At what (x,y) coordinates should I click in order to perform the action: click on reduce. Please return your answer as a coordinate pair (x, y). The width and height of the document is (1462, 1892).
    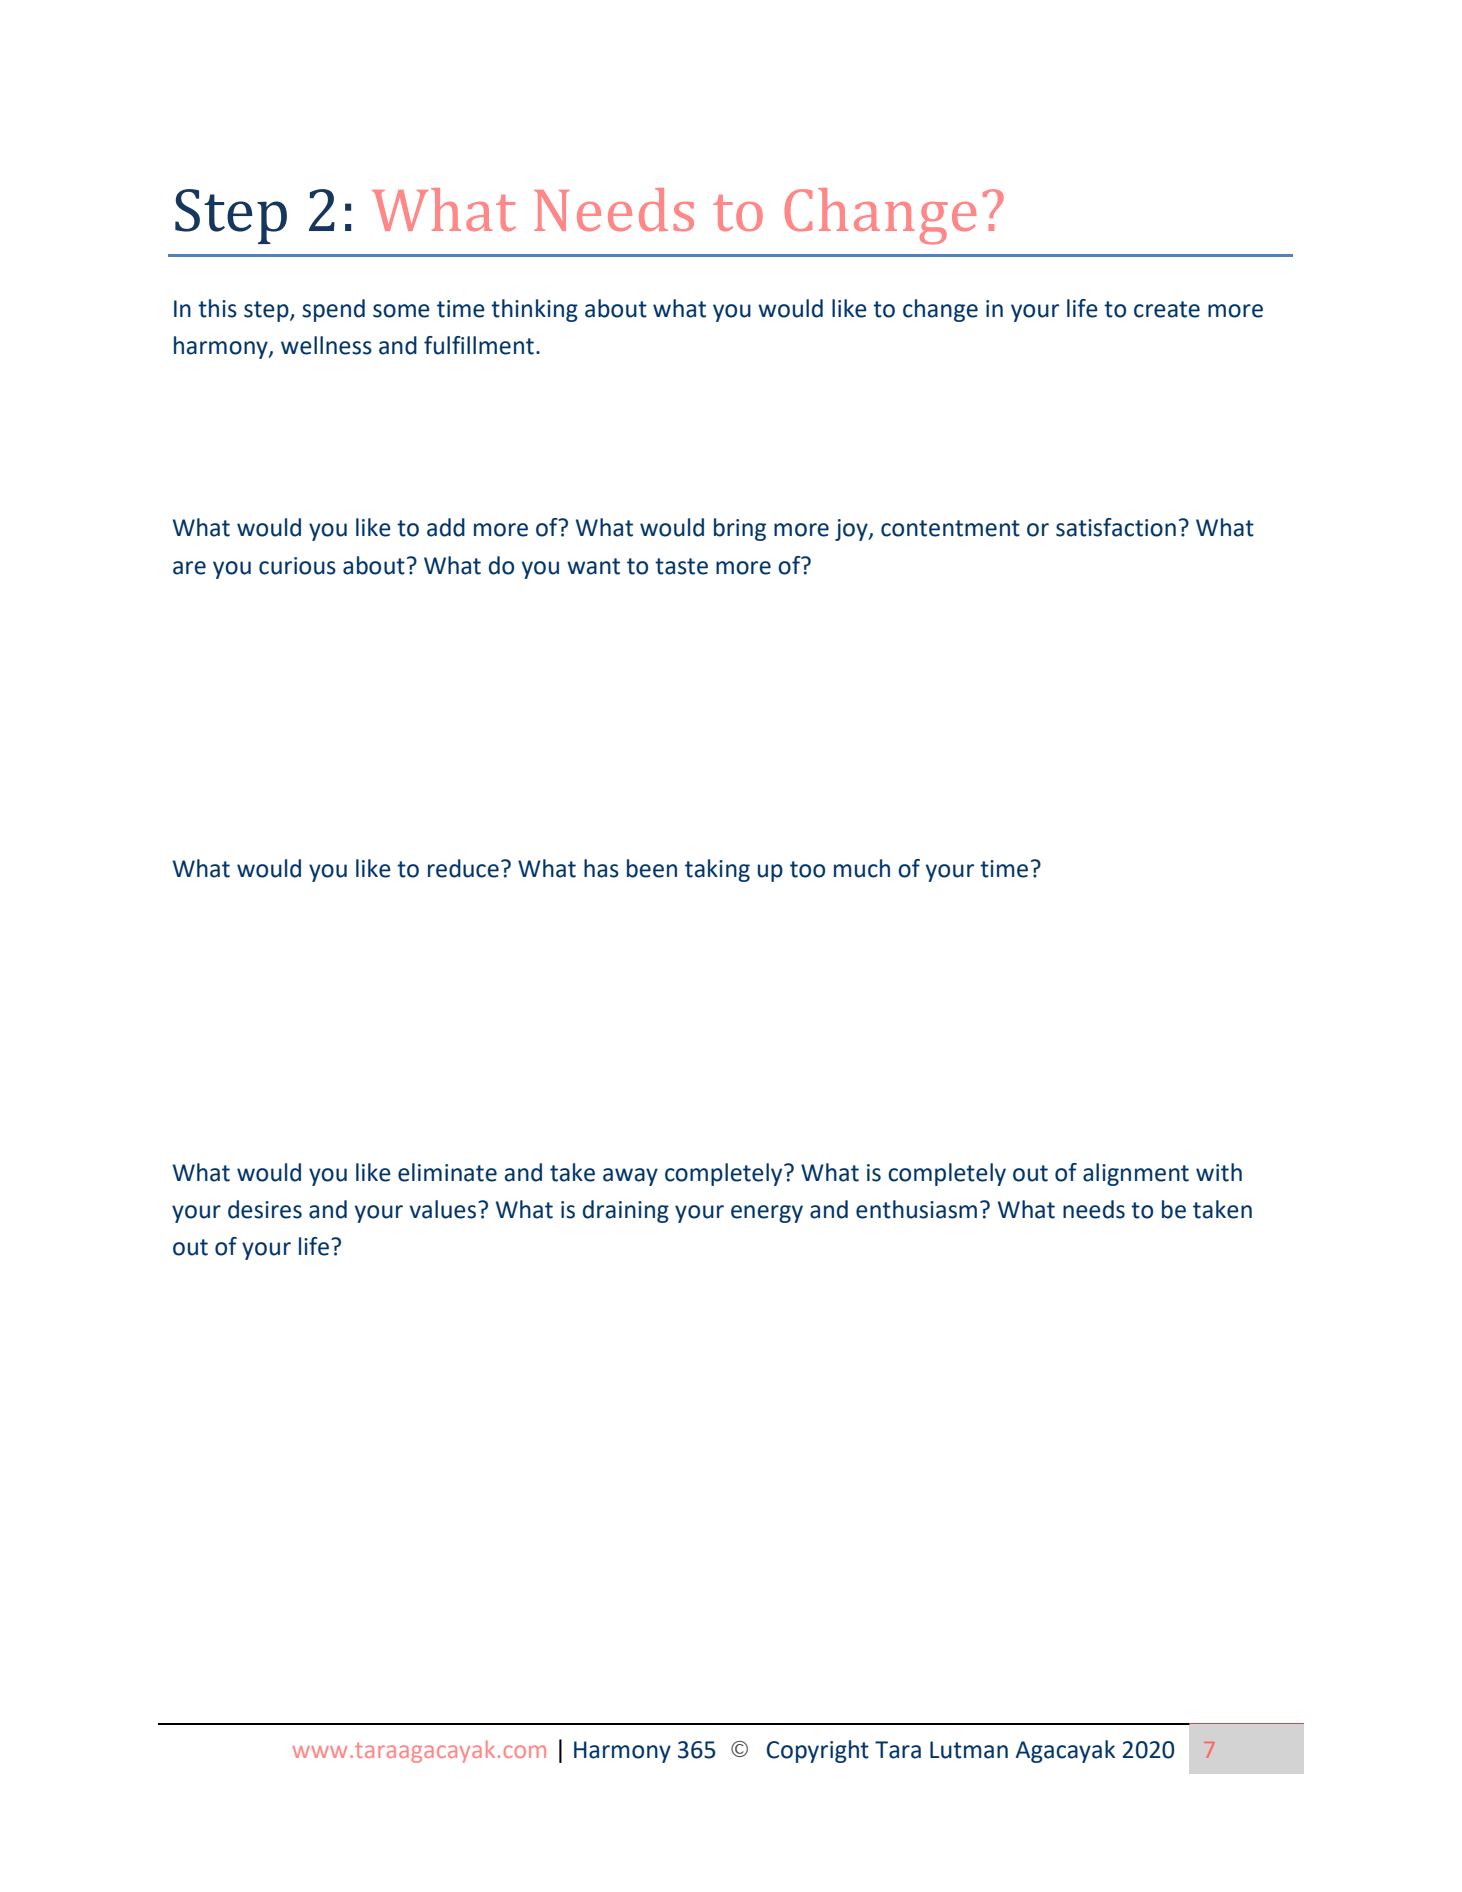
    Looking at the image, I should click on (463, 868).
